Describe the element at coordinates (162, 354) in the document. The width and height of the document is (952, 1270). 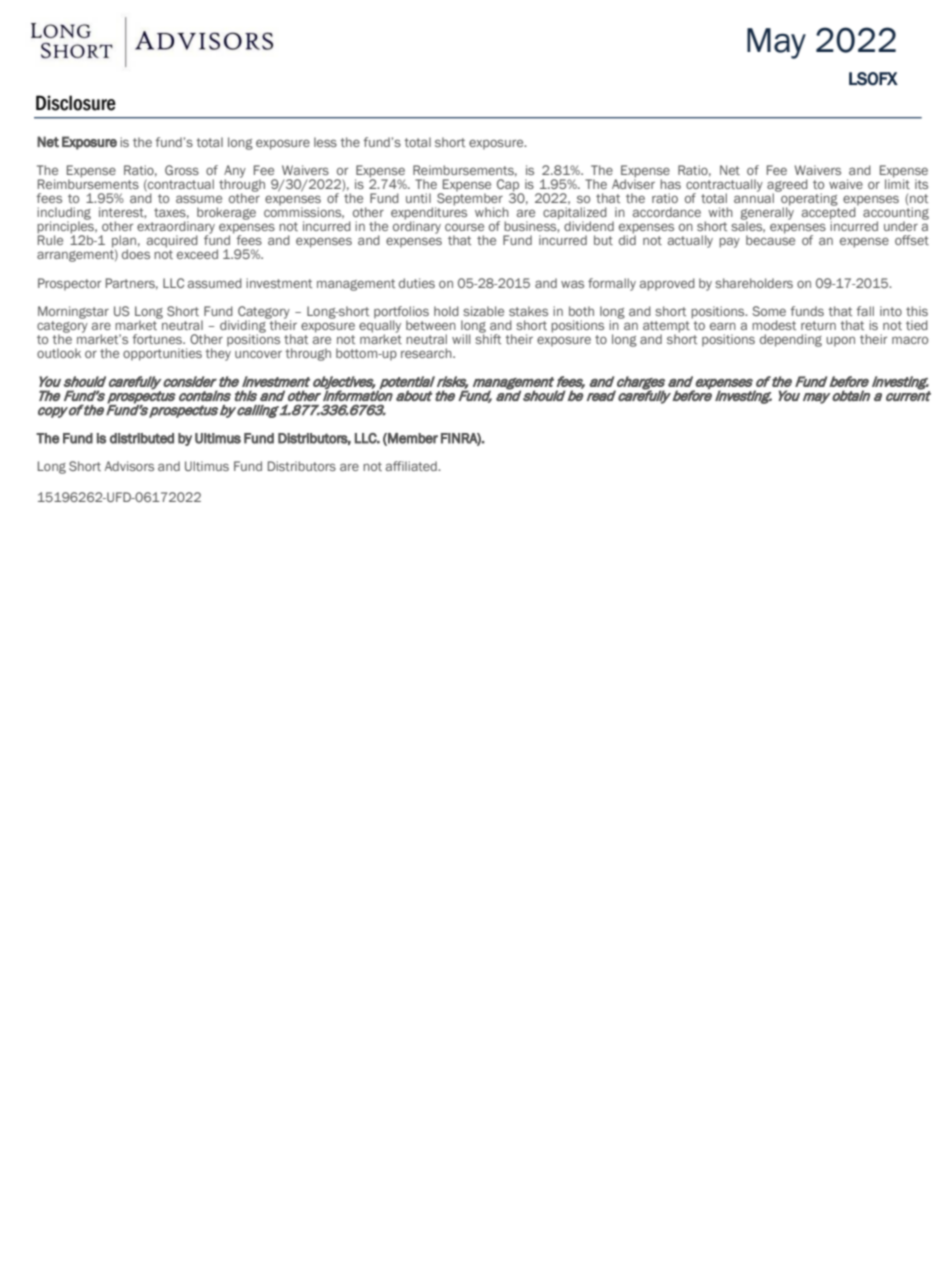
I see `opportunities` at that location.
